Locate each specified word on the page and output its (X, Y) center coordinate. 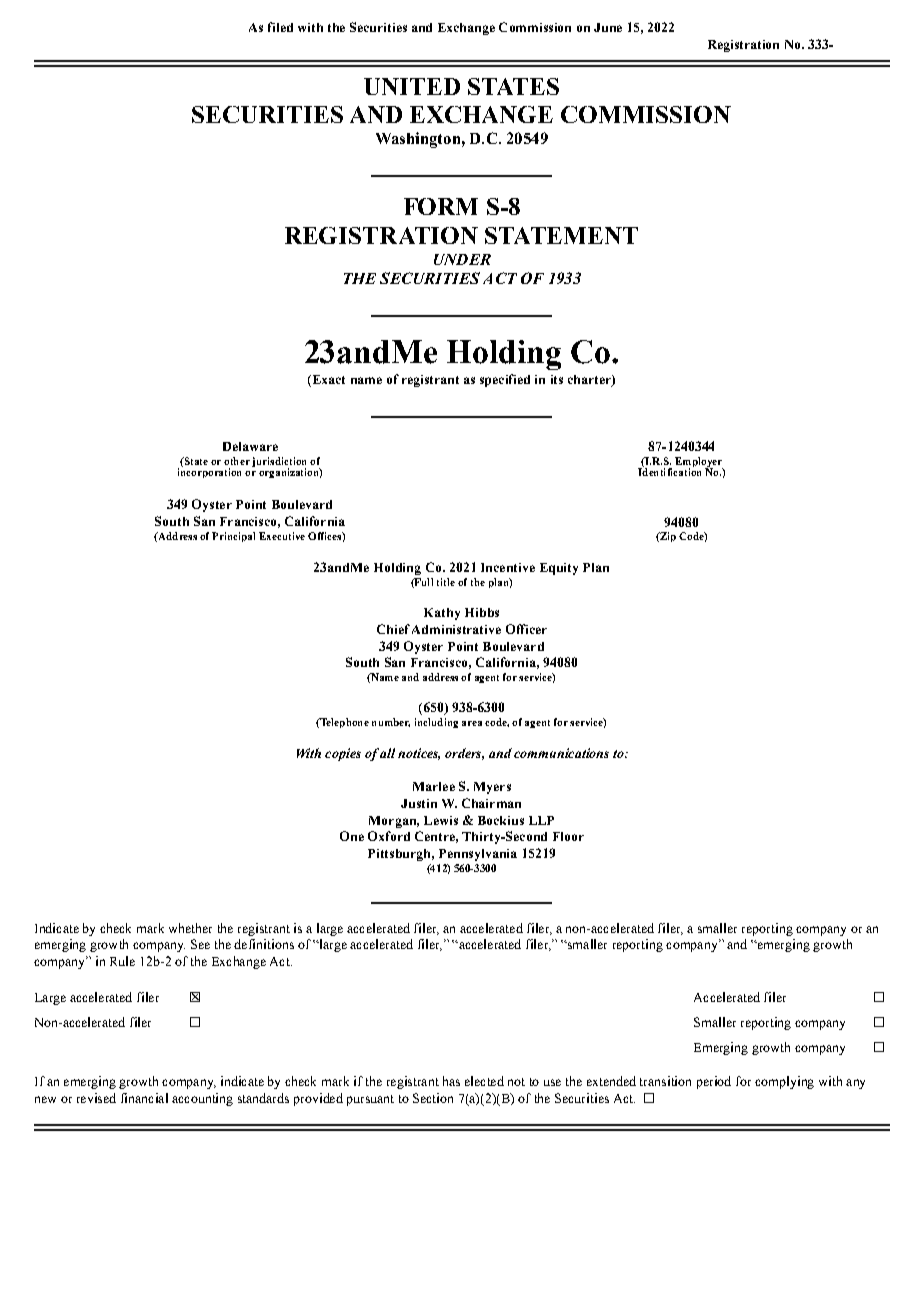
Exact (327, 381)
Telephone (343, 723)
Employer (699, 463)
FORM (441, 206)
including (436, 723)
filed (280, 27)
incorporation (209, 472)
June (608, 27)
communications (561, 753)
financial (144, 1098)
